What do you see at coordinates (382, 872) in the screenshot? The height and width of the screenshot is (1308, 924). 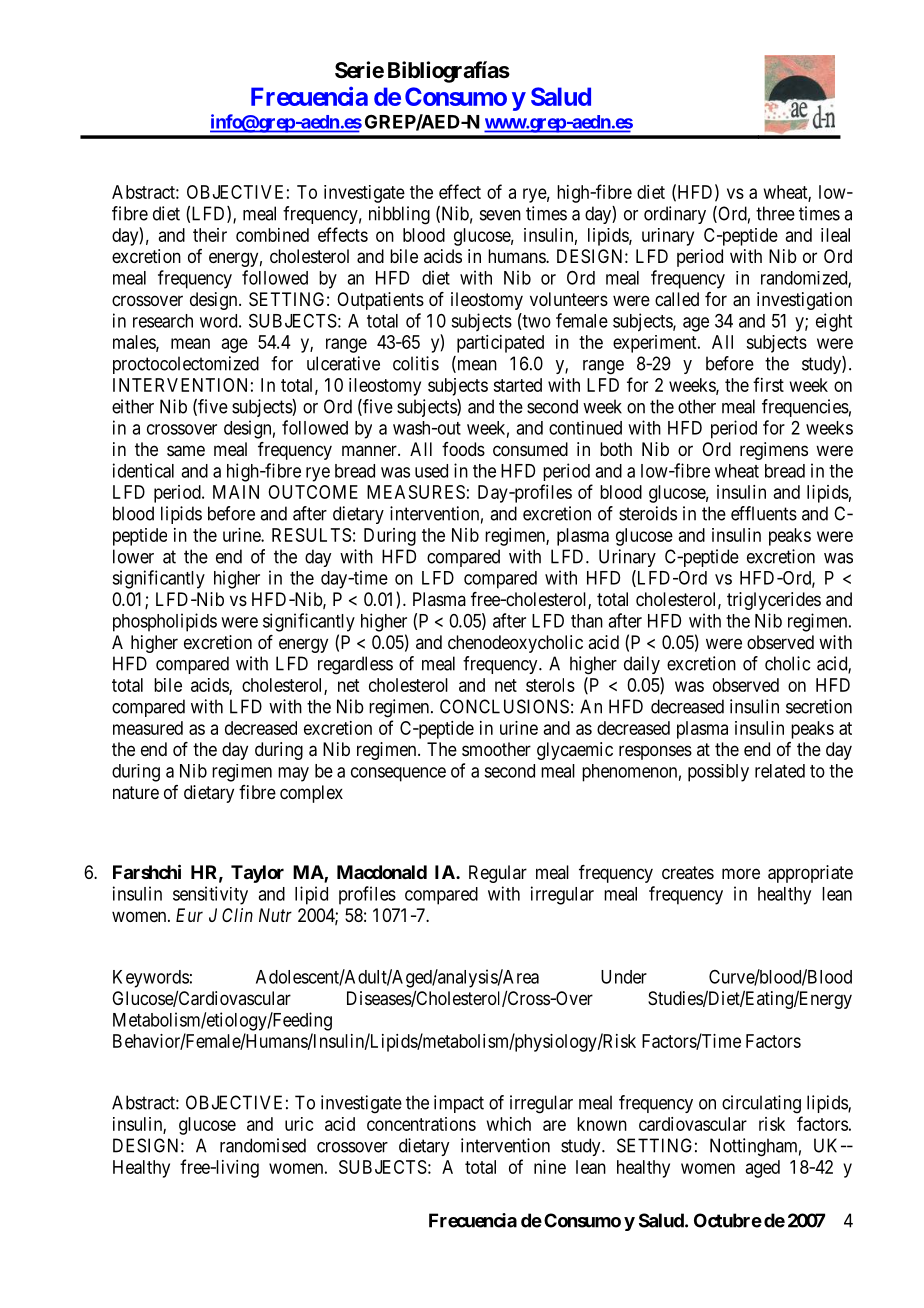 I see `Macdonald` at bounding box center [382, 872].
